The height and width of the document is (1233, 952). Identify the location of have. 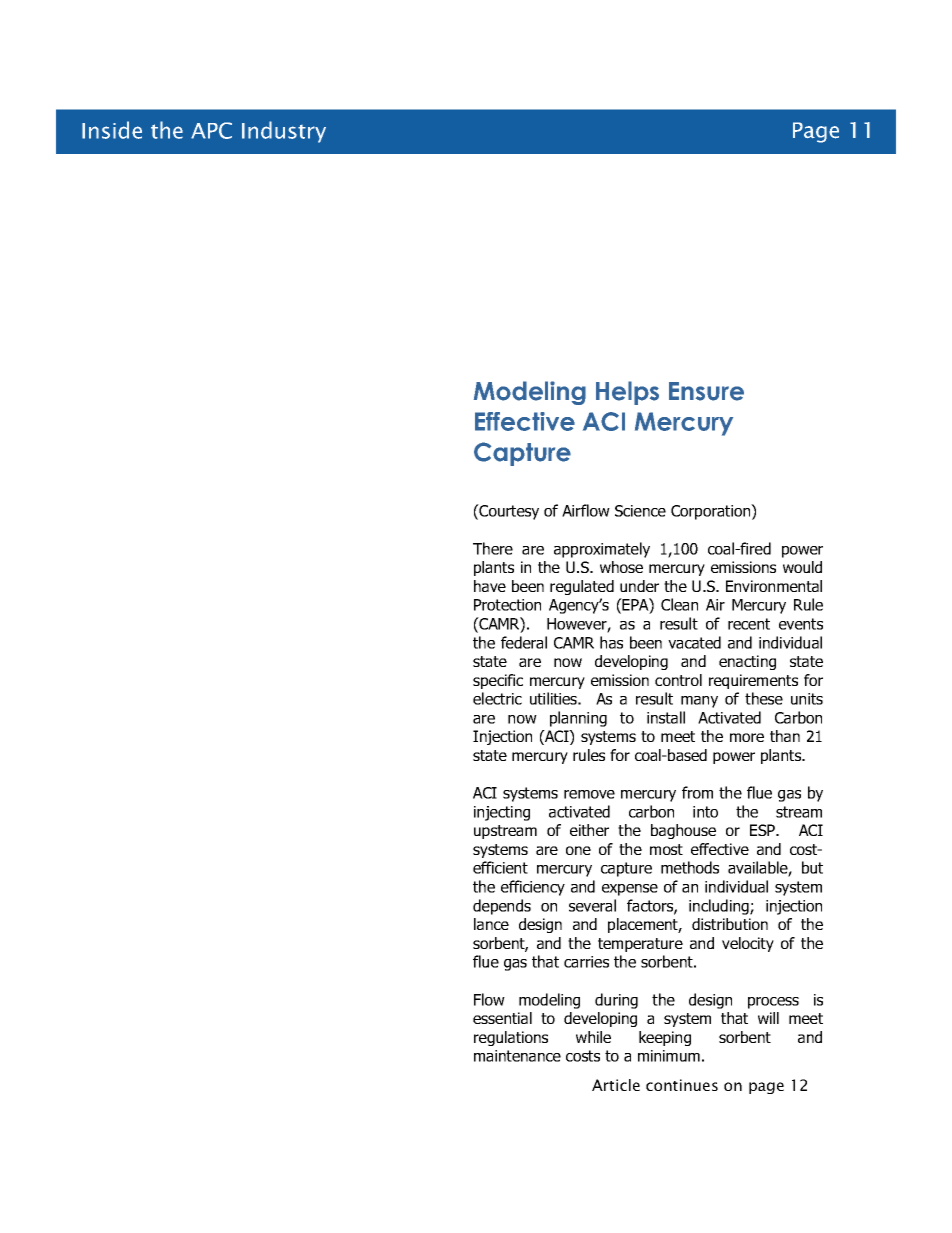
(490, 586).
